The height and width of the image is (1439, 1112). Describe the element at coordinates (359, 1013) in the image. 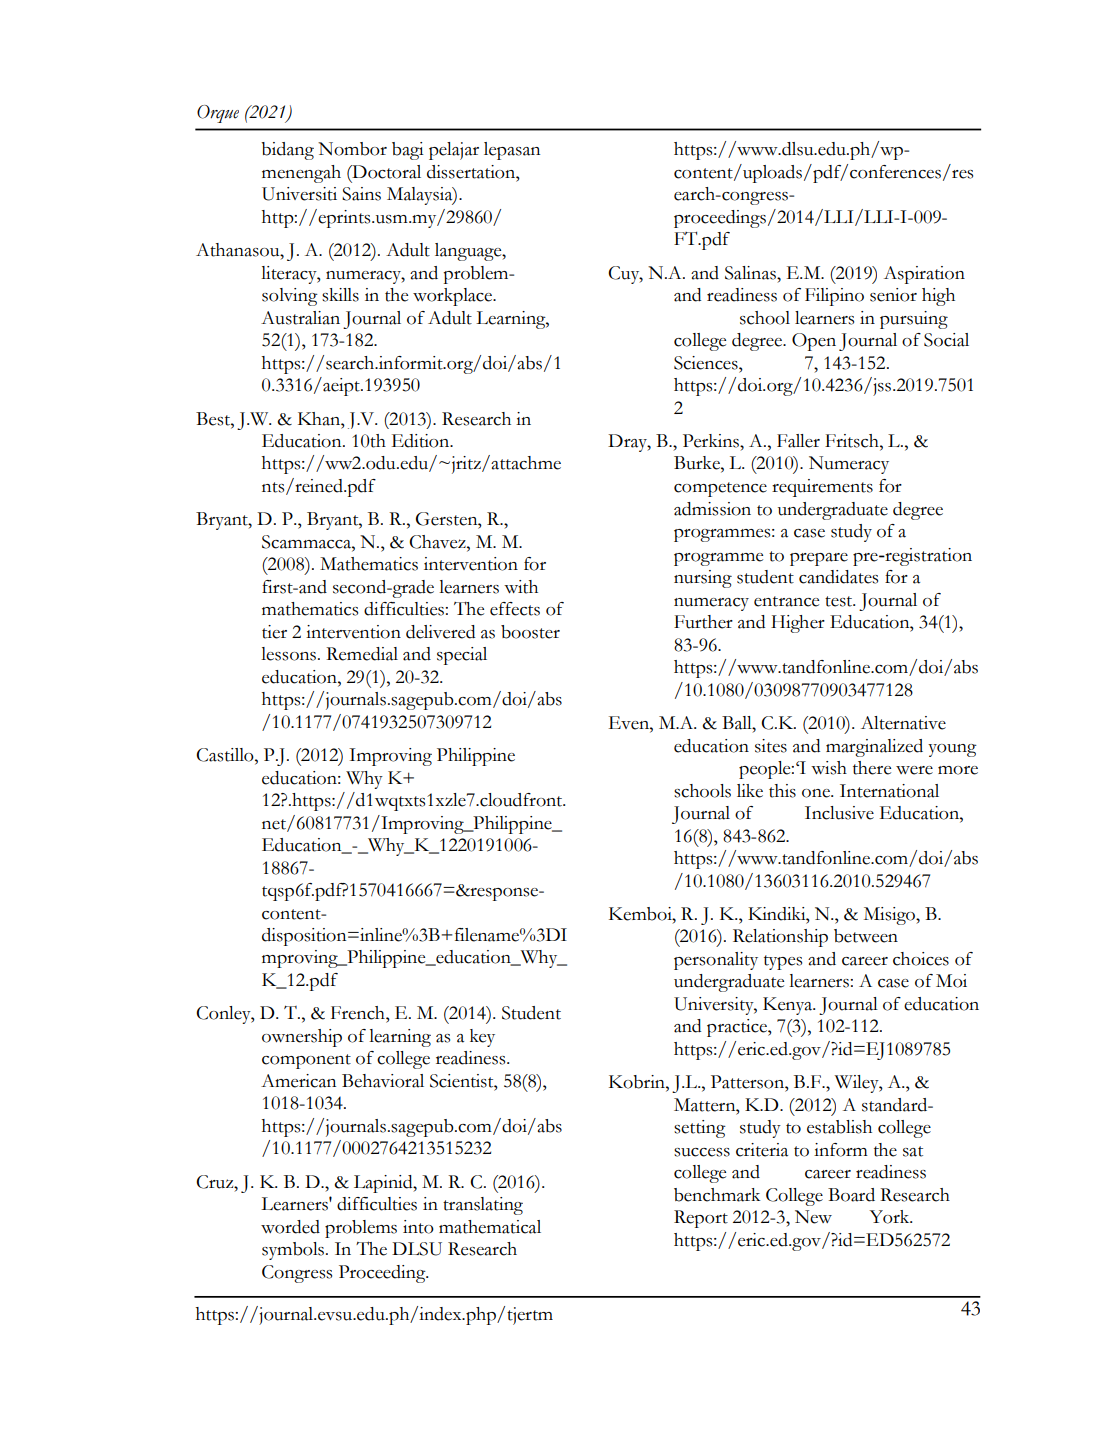

I see `French` at that location.
